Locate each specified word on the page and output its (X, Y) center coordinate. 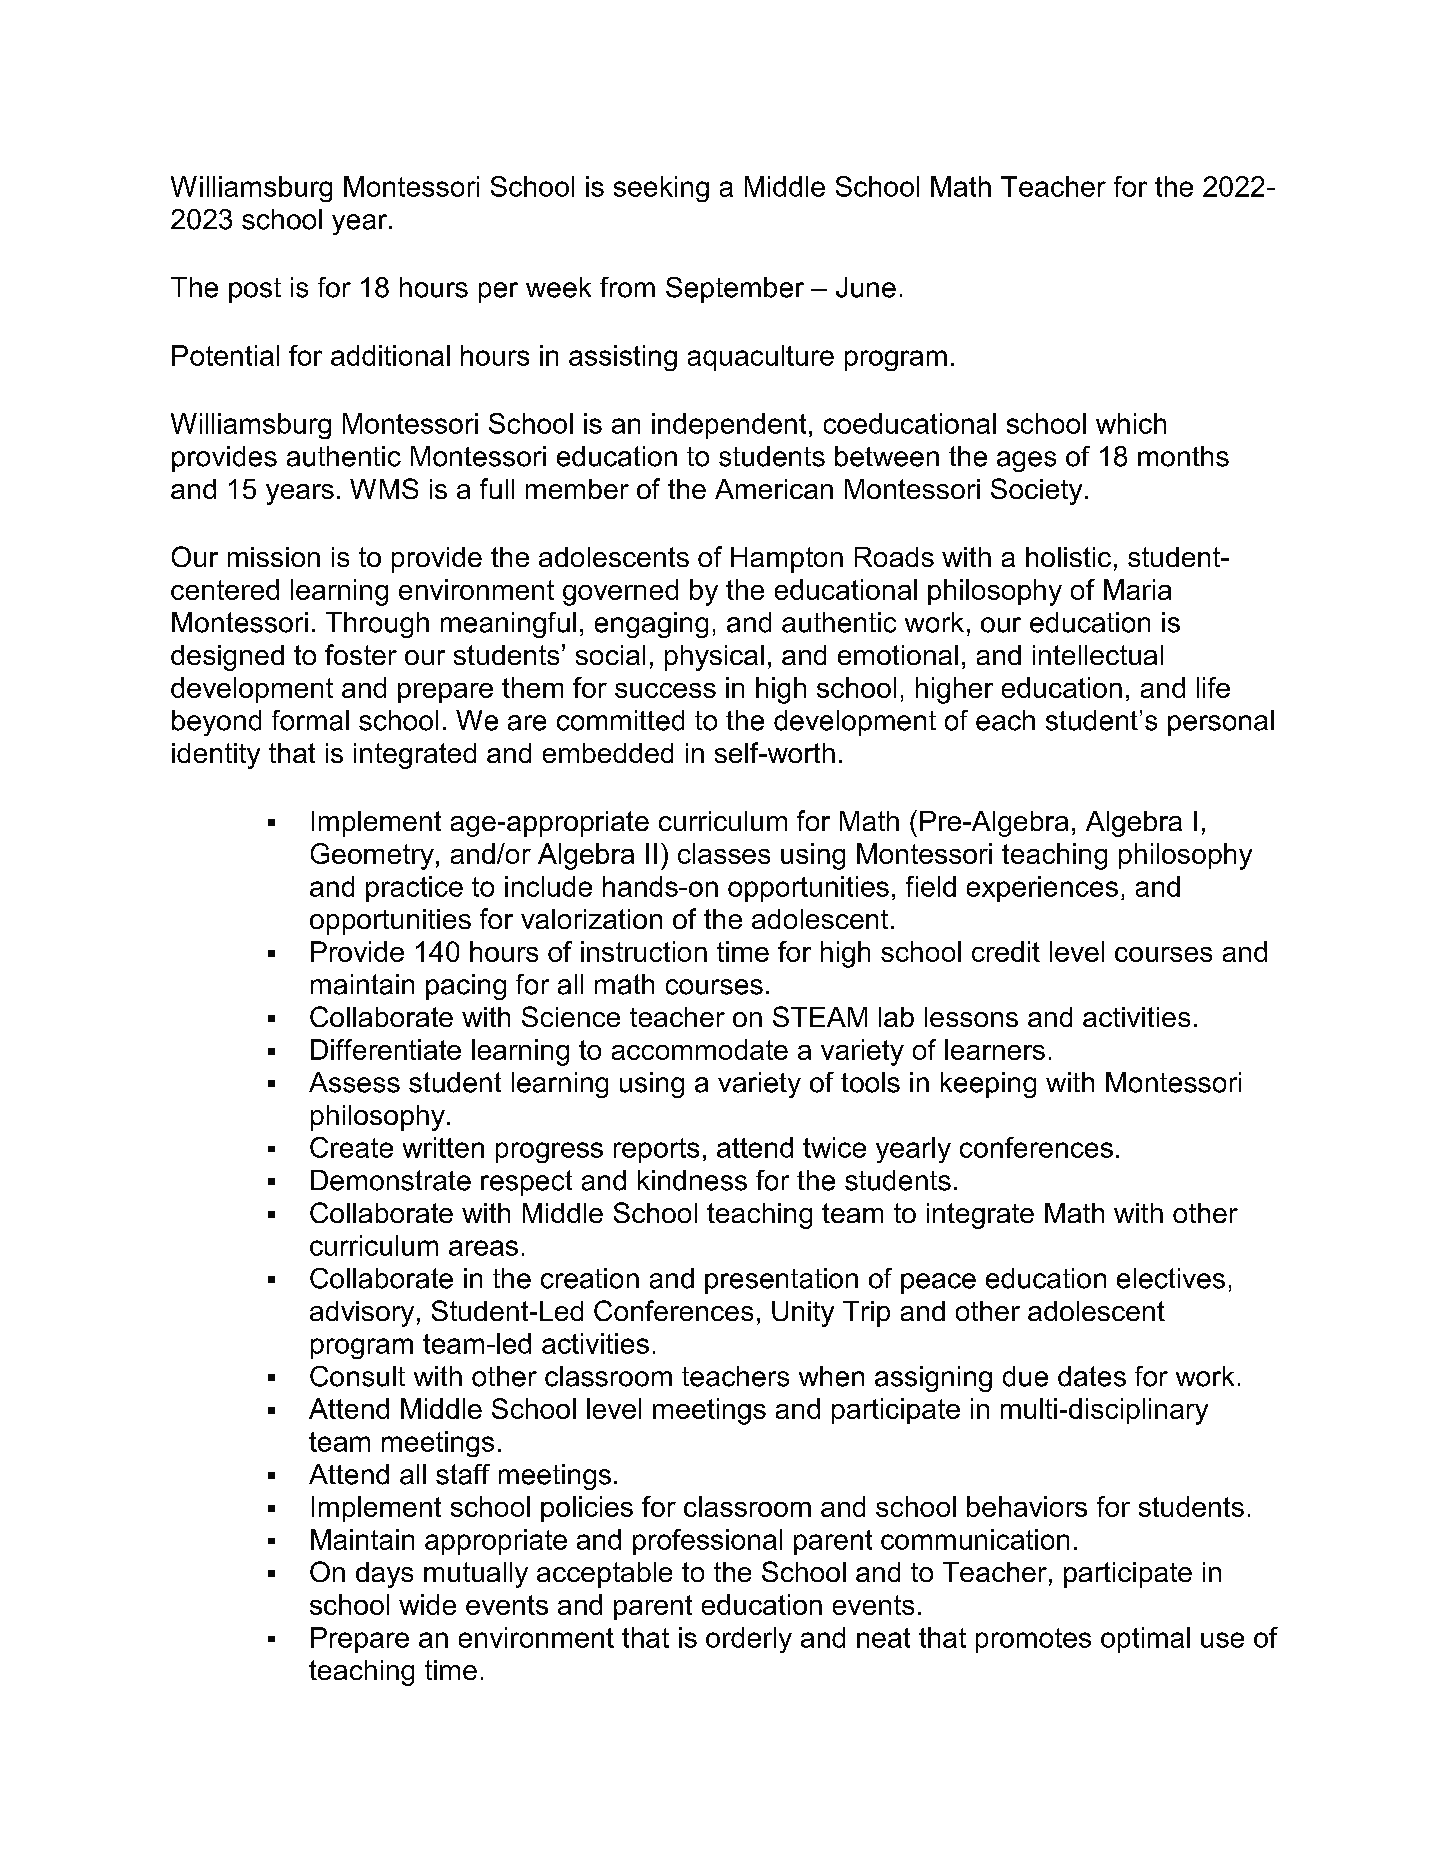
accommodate (700, 1049)
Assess (354, 1082)
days (384, 1575)
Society (1036, 491)
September (735, 290)
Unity (803, 1314)
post (255, 290)
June (866, 287)
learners (995, 1049)
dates (1092, 1376)
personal (1221, 723)
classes (724, 853)
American (774, 489)
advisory (362, 1314)
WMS (384, 488)
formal (310, 720)
